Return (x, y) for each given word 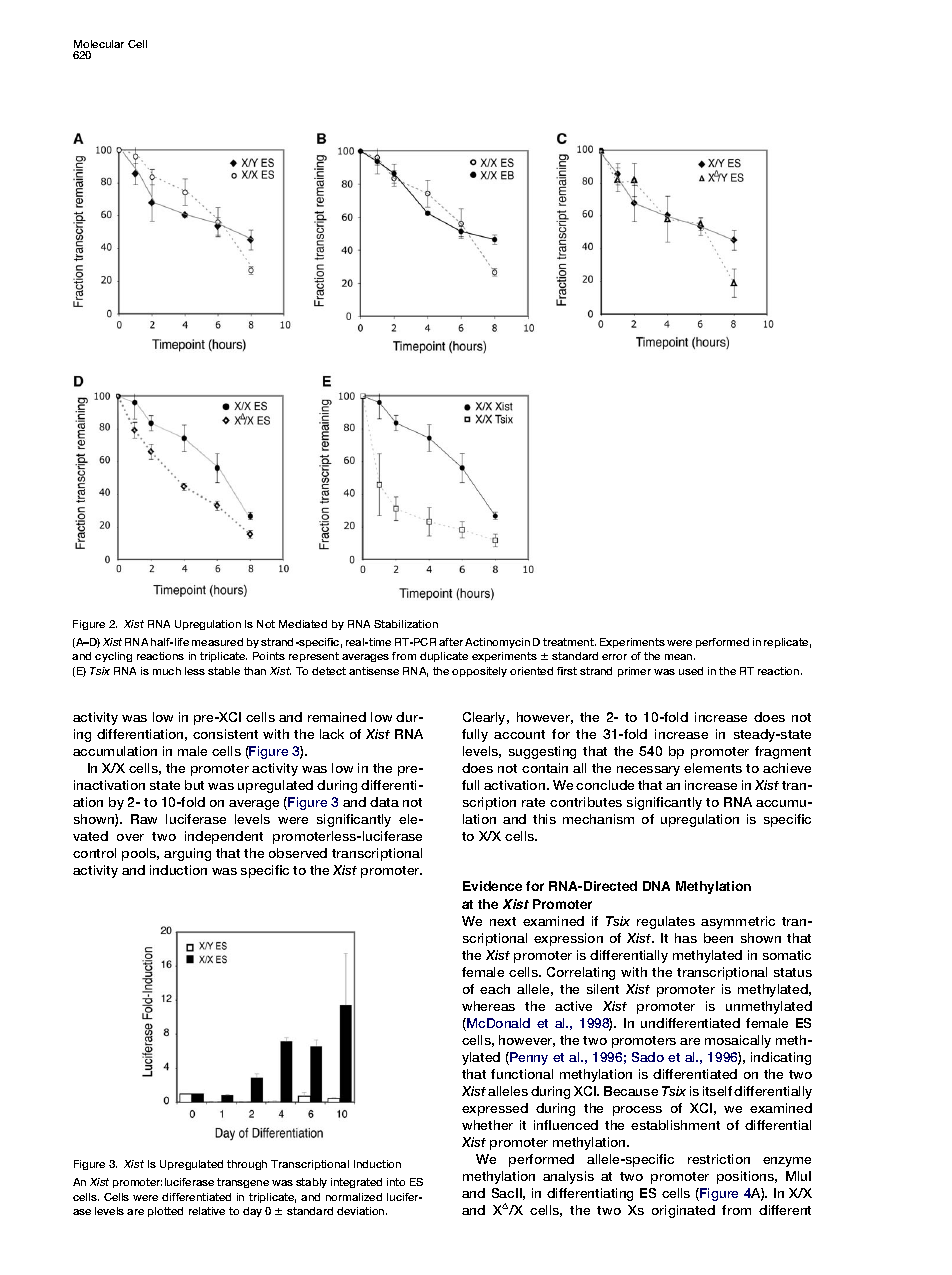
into (396, 1182)
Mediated (303, 624)
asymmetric (738, 922)
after (451, 642)
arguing (187, 854)
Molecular (99, 44)
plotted (165, 1212)
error (614, 657)
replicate (787, 643)
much (167, 671)
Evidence (492, 886)
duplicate (444, 657)
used (691, 671)
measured (217, 642)
